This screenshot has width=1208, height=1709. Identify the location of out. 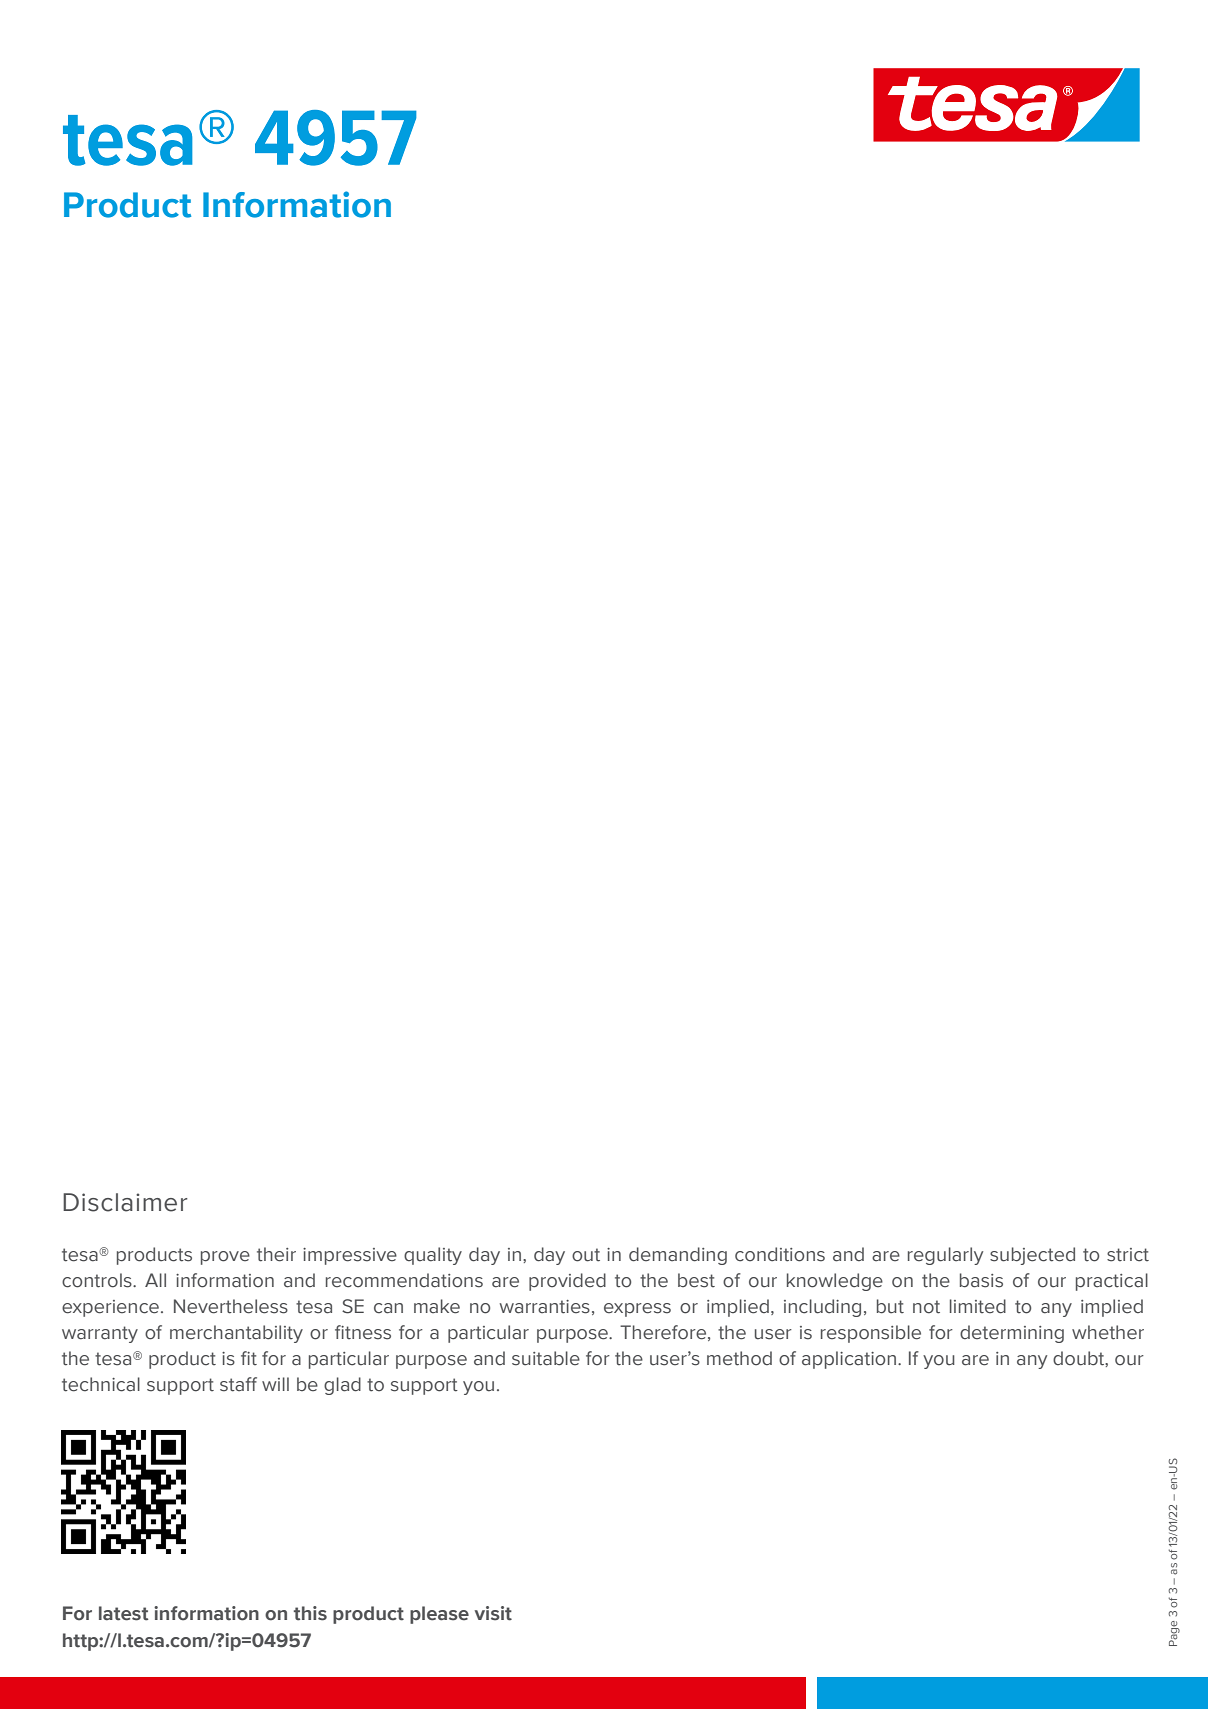
(586, 1255).
